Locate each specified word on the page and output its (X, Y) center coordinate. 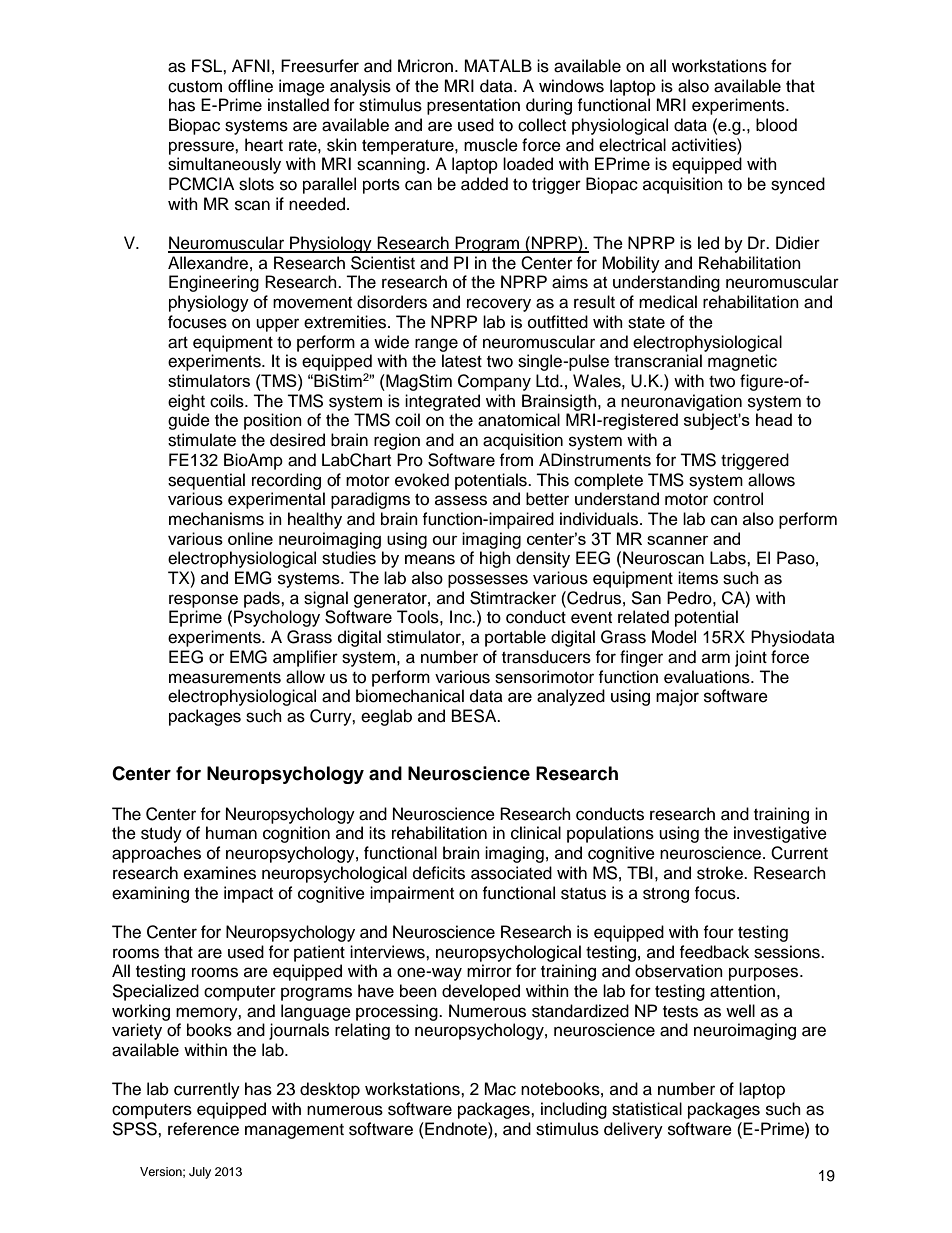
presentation (473, 106)
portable (515, 638)
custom (195, 87)
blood (776, 125)
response (203, 601)
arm (716, 658)
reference (203, 1129)
